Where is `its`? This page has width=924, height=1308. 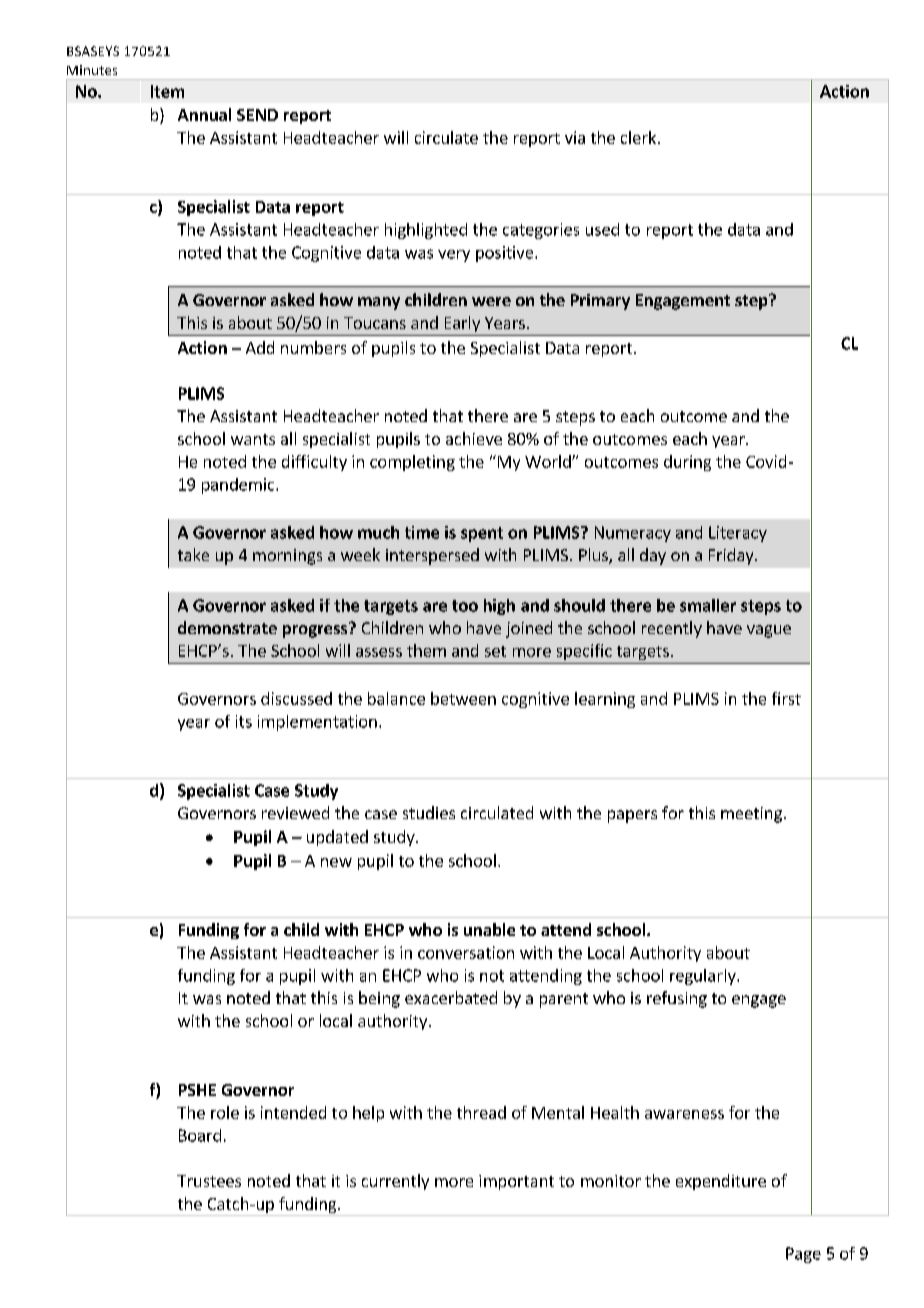 its is located at coordinates (244, 721).
